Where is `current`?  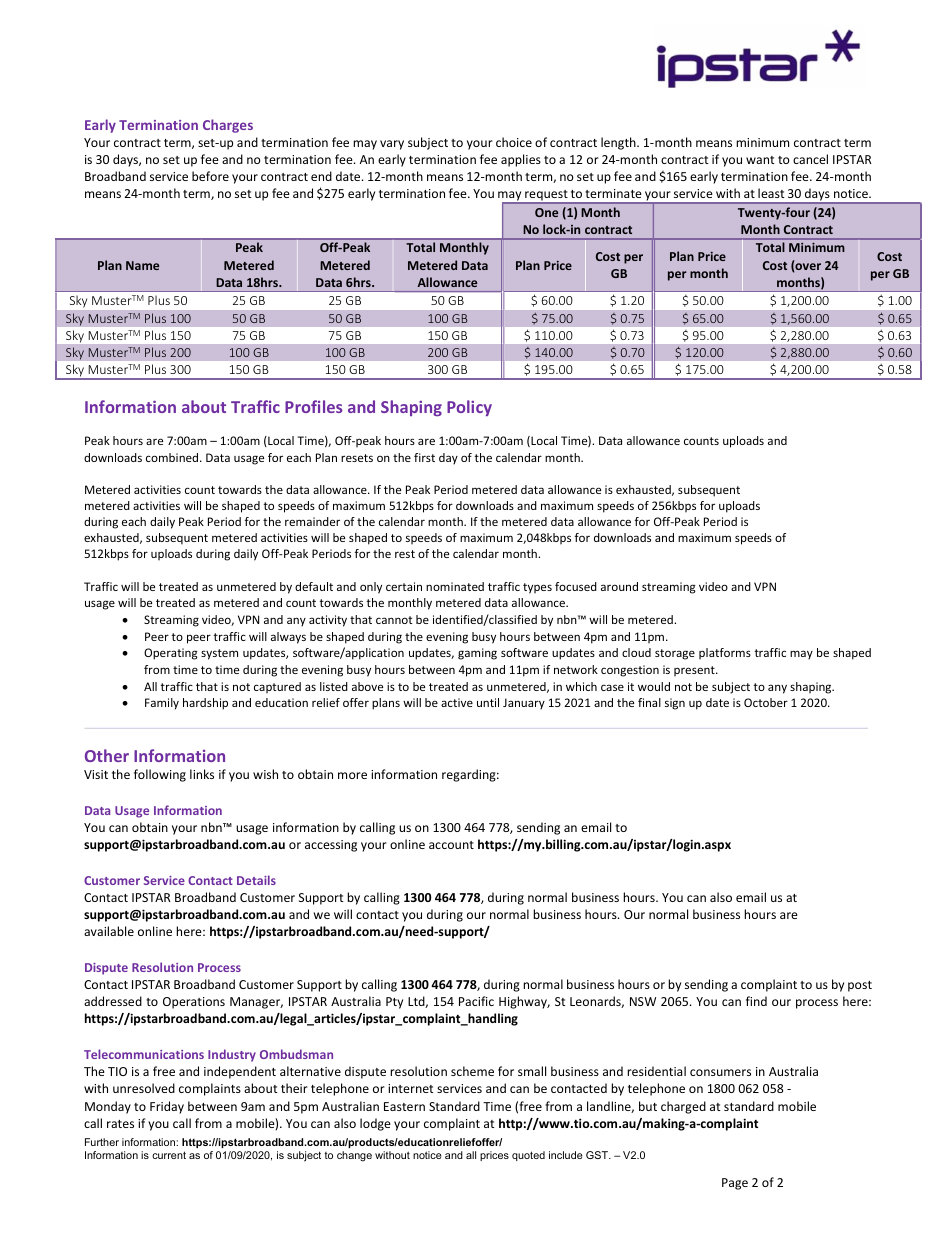
current is located at coordinates (169, 1155).
